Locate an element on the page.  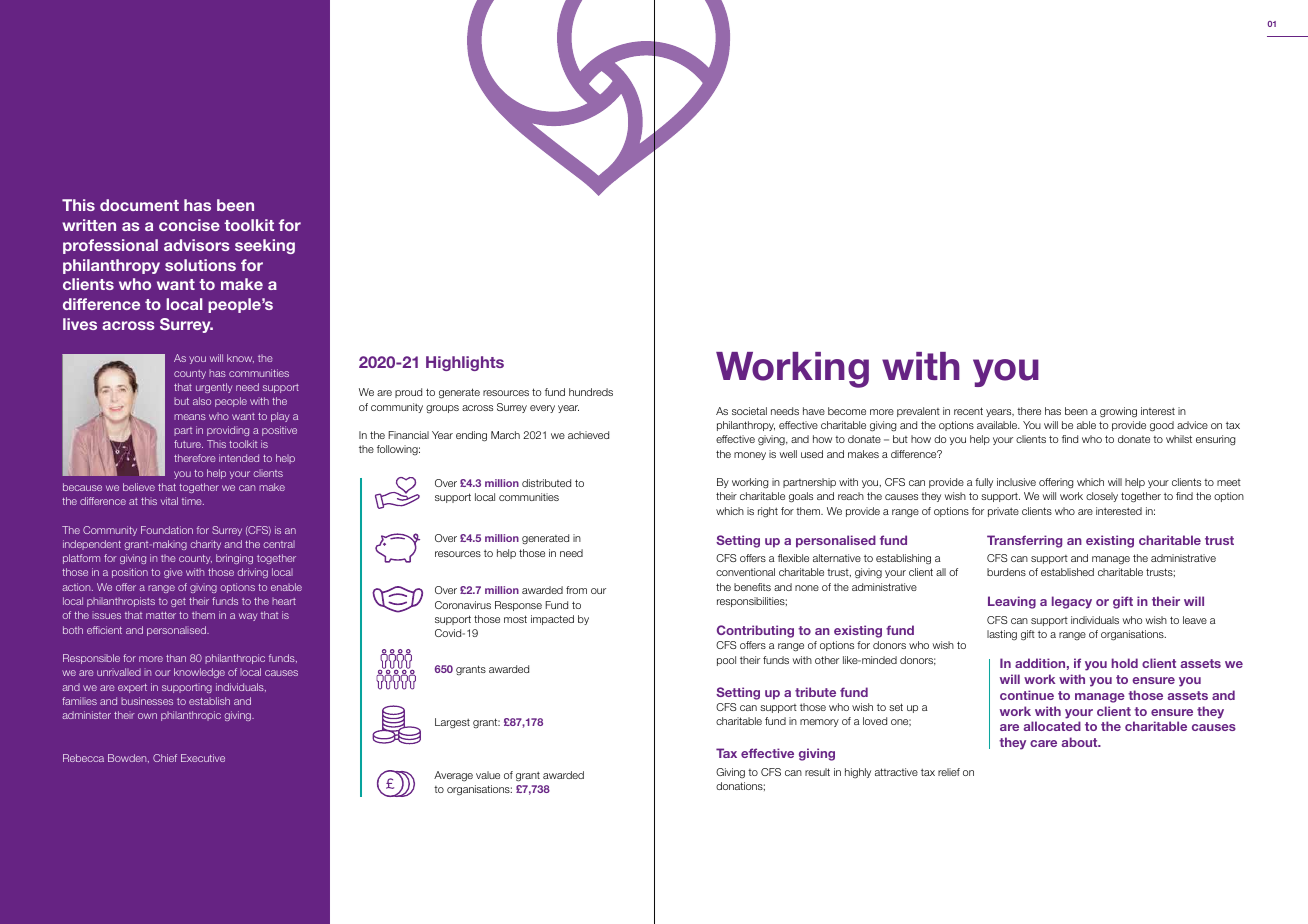
growing is located at coordinates (1118, 412).
